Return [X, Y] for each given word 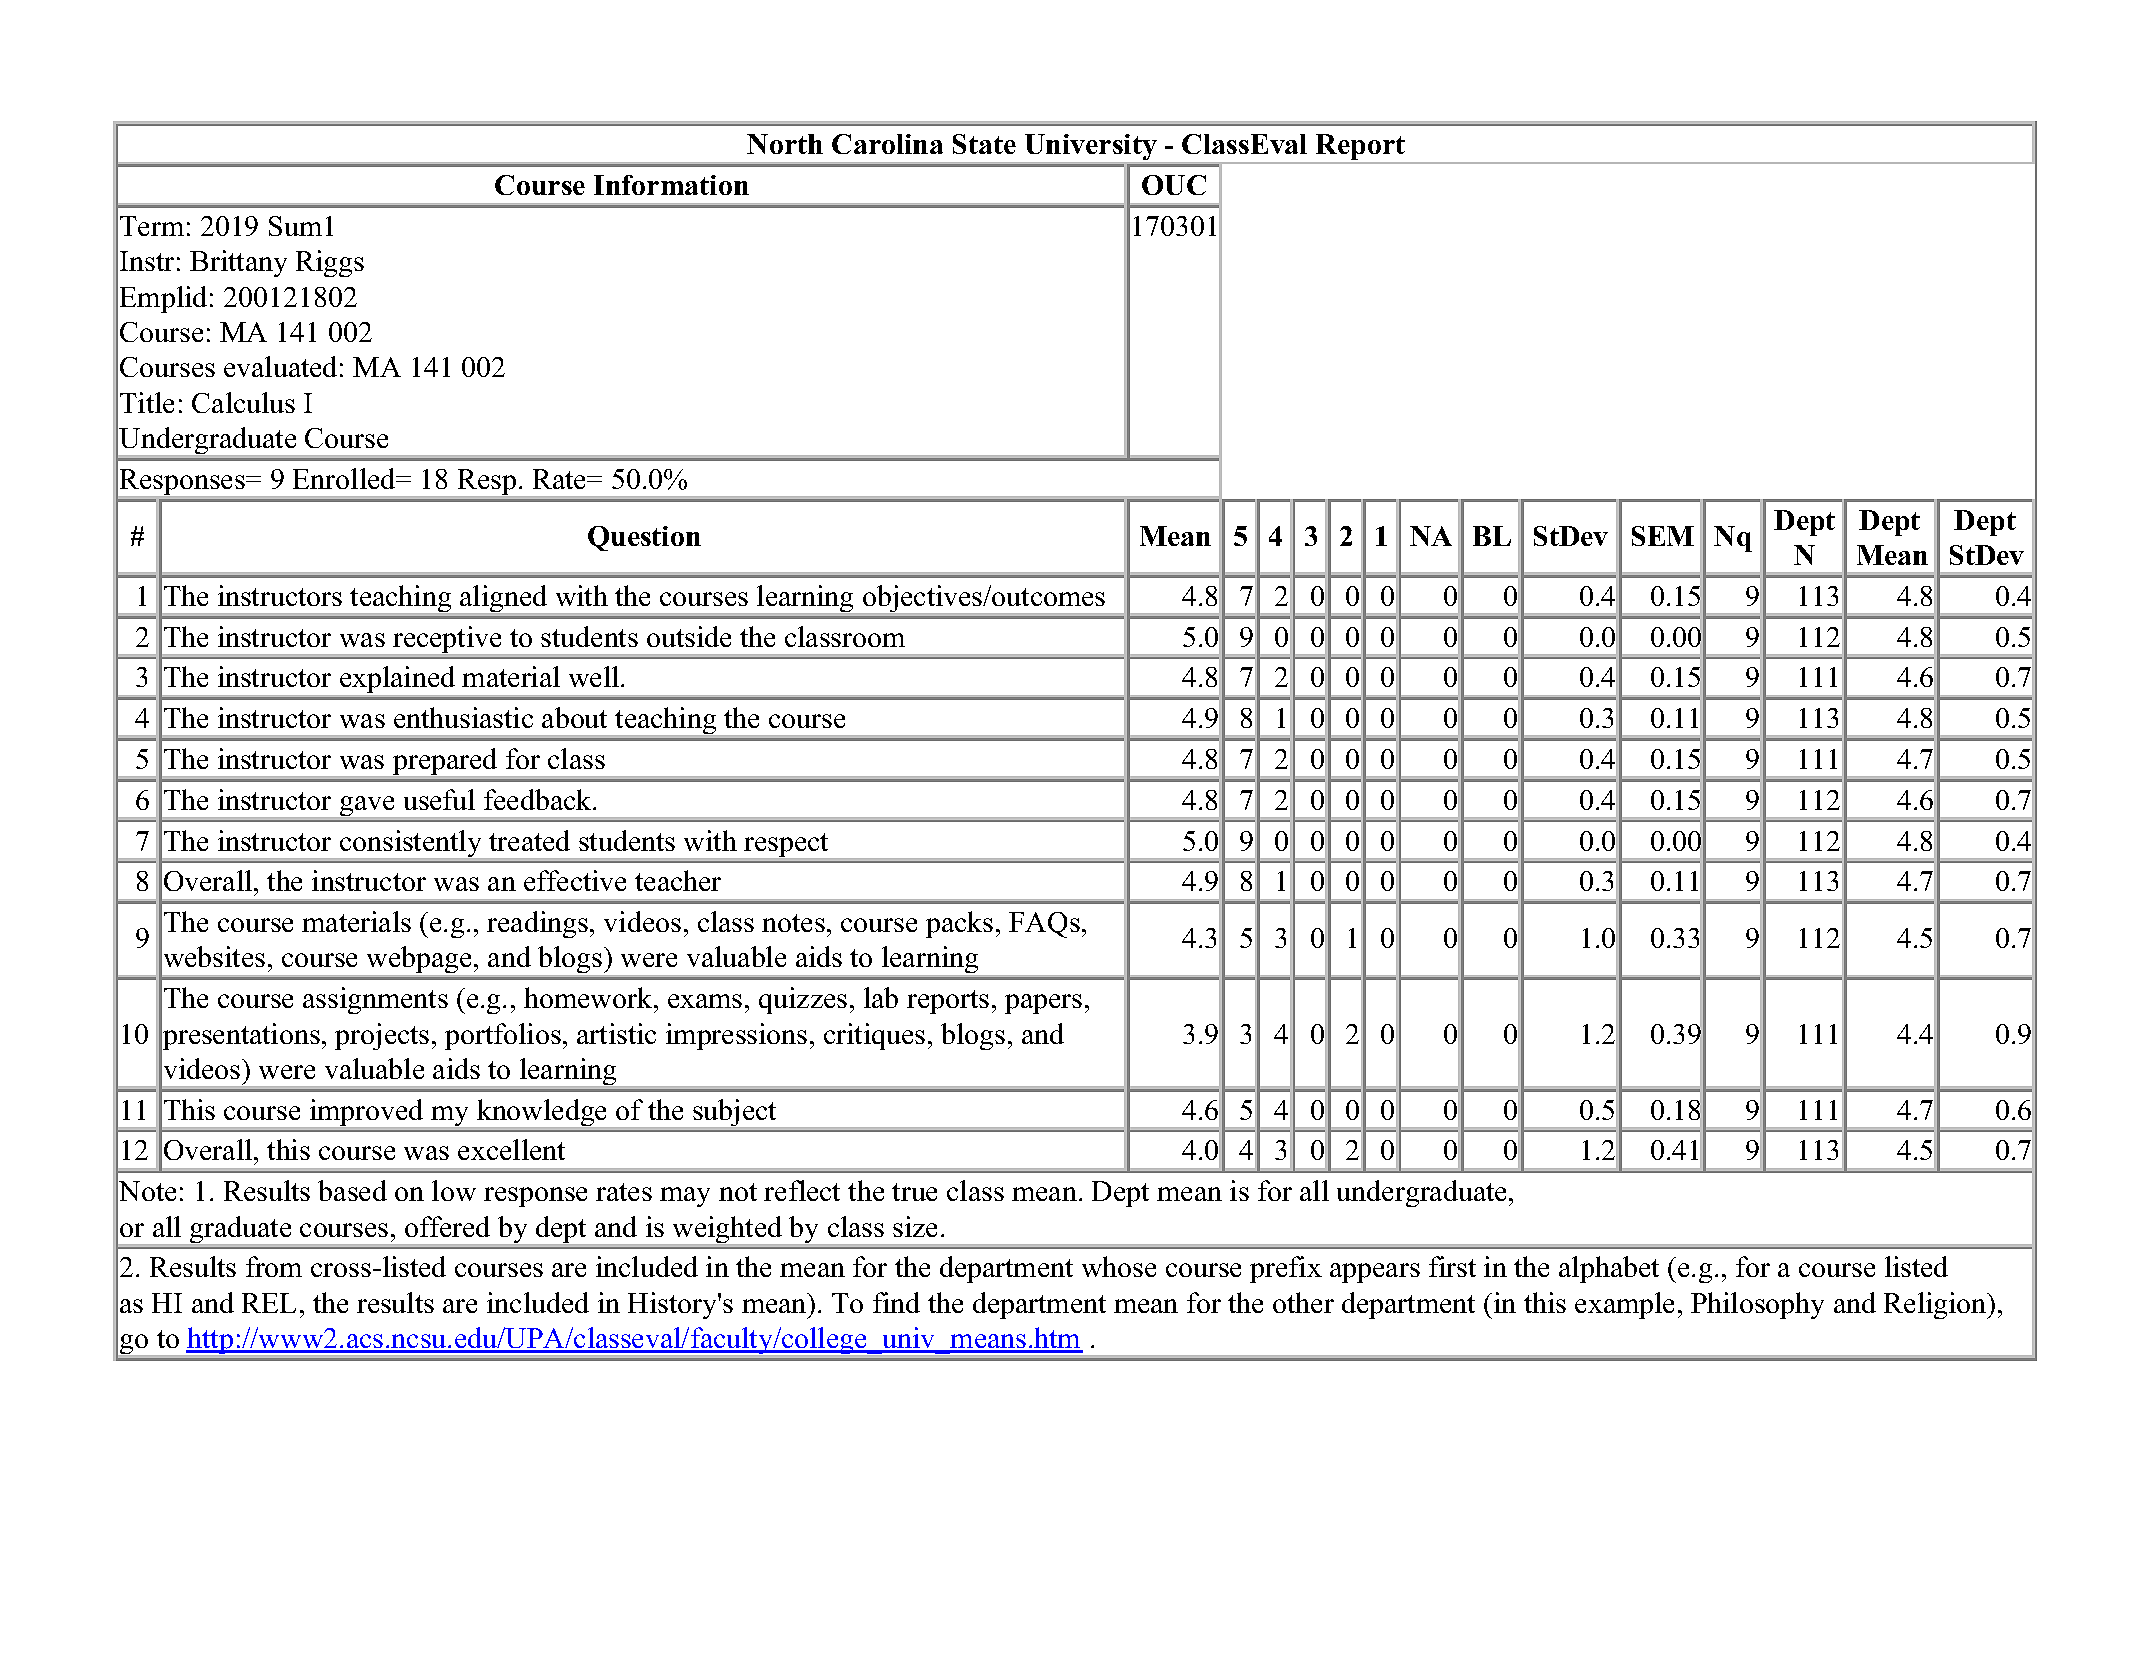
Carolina [887, 144]
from [274, 1266]
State [984, 144]
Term [152, 226]
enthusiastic [463, 717]
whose [1119, 1266]
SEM [1663, 536]
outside [689, 636]
